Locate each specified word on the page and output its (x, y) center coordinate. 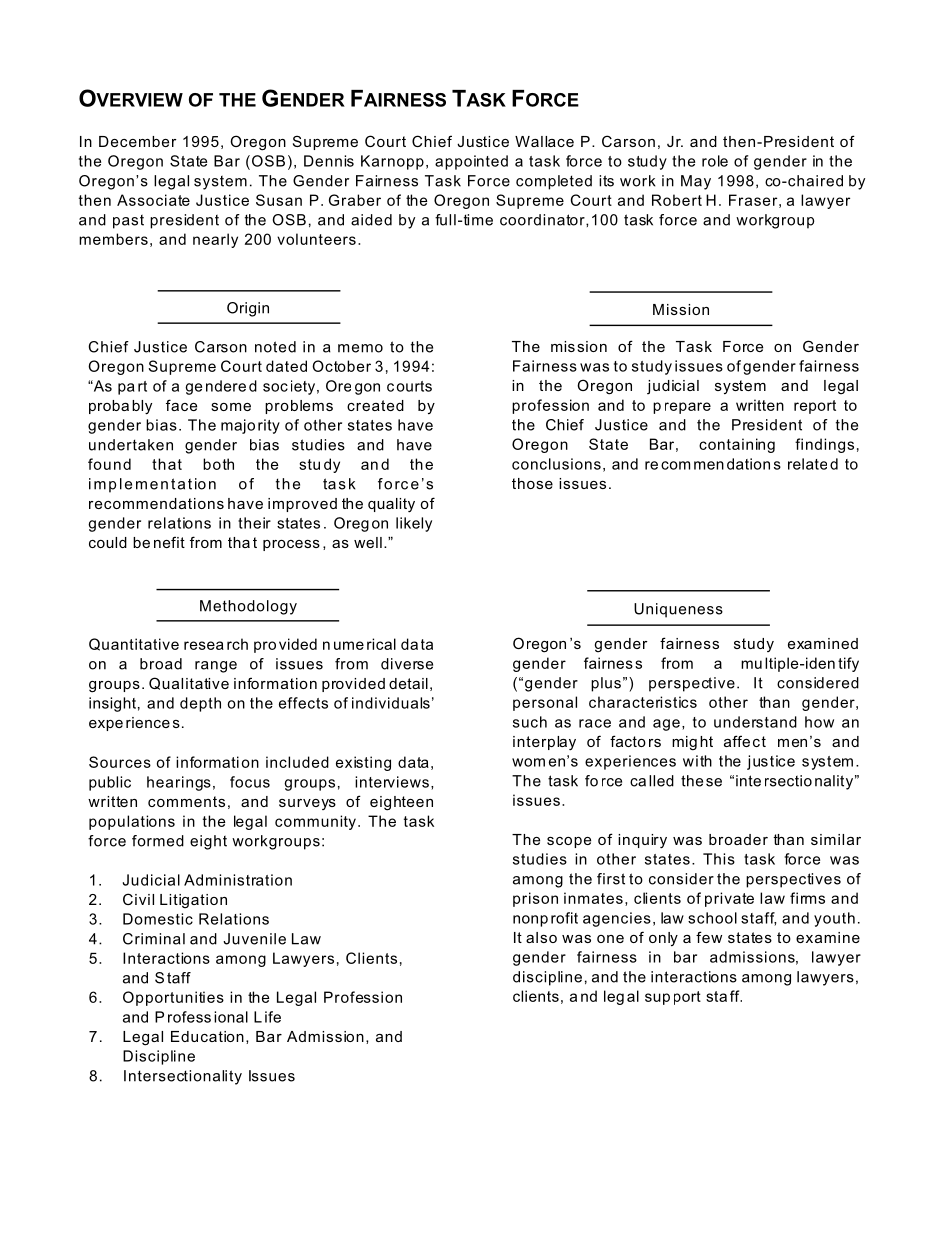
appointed (471, 162)
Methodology (248, 607)
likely (414, 524)
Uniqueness (678, 610)
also (541, 937)
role (715, 161)
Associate (153, 200)
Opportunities (173, 998)
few (709, 937)
